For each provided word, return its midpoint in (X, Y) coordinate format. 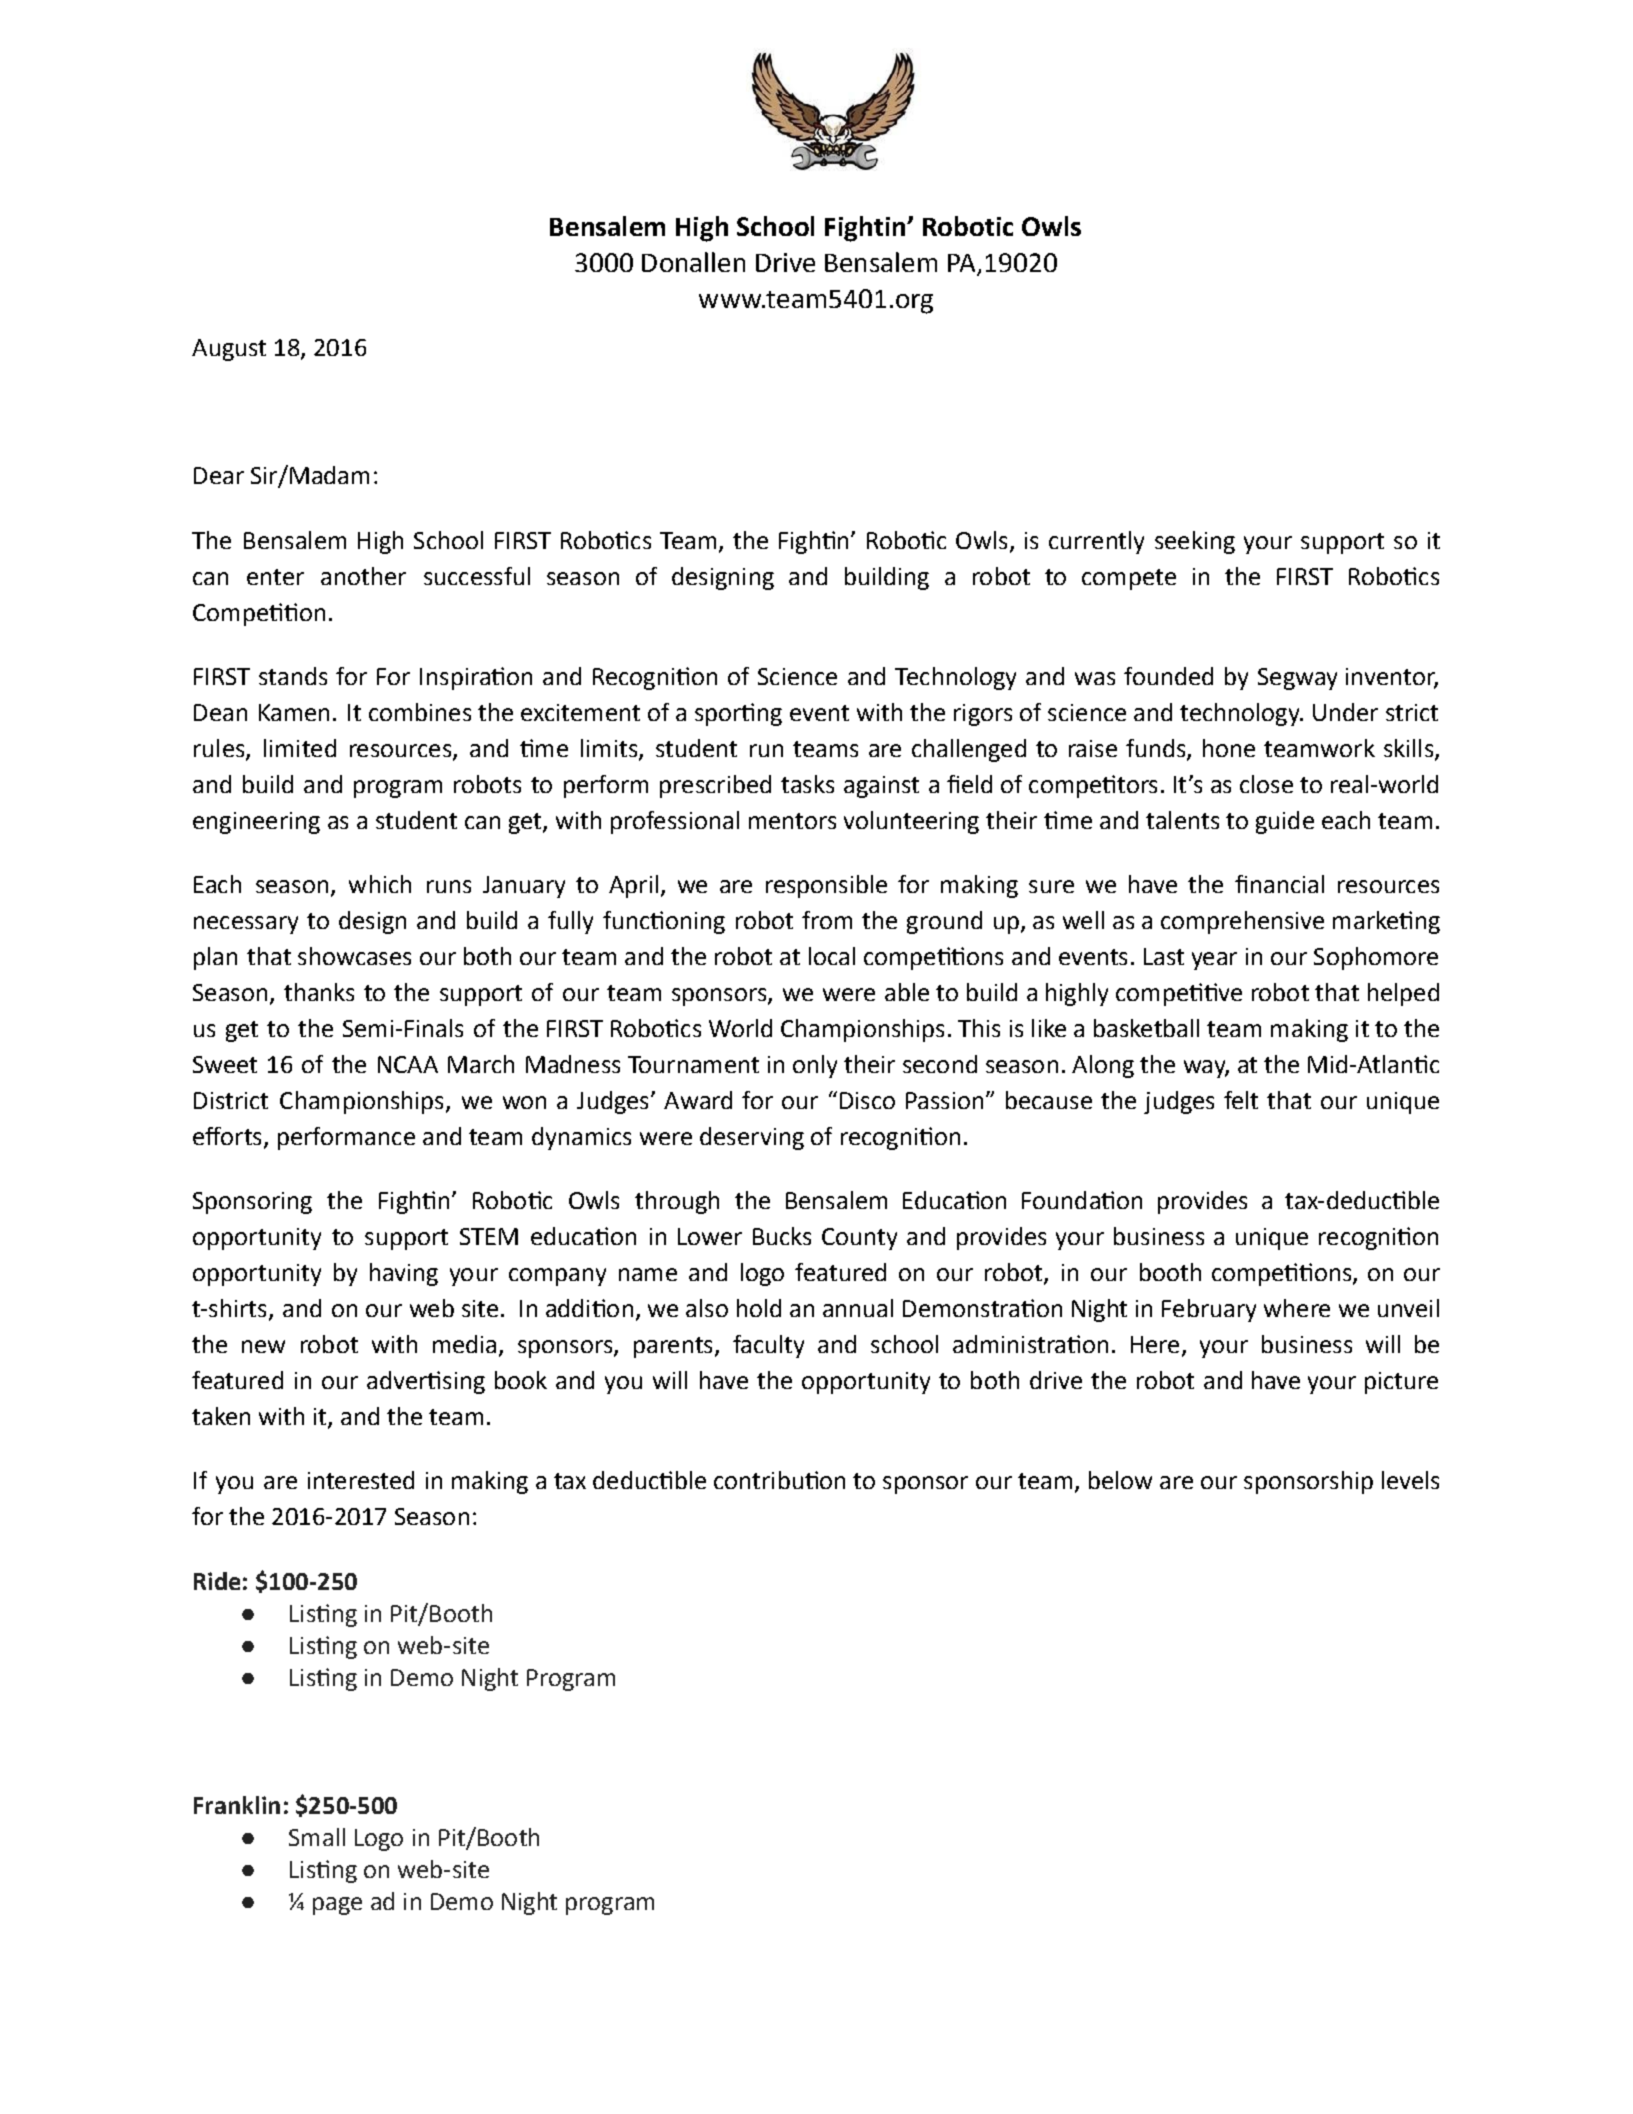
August (229, 350)
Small (317, 1837)
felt (1241, 1100)
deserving (752, 1138)
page (337, 1906)
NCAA (408, 1064)
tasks (807, 784)
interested (361, 1480)
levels (1410, 1480)
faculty (768, 1346)
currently (1096, 542)
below (1120, 1480)
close (1266, 784)
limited (300, 748)
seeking (1195, 542)
